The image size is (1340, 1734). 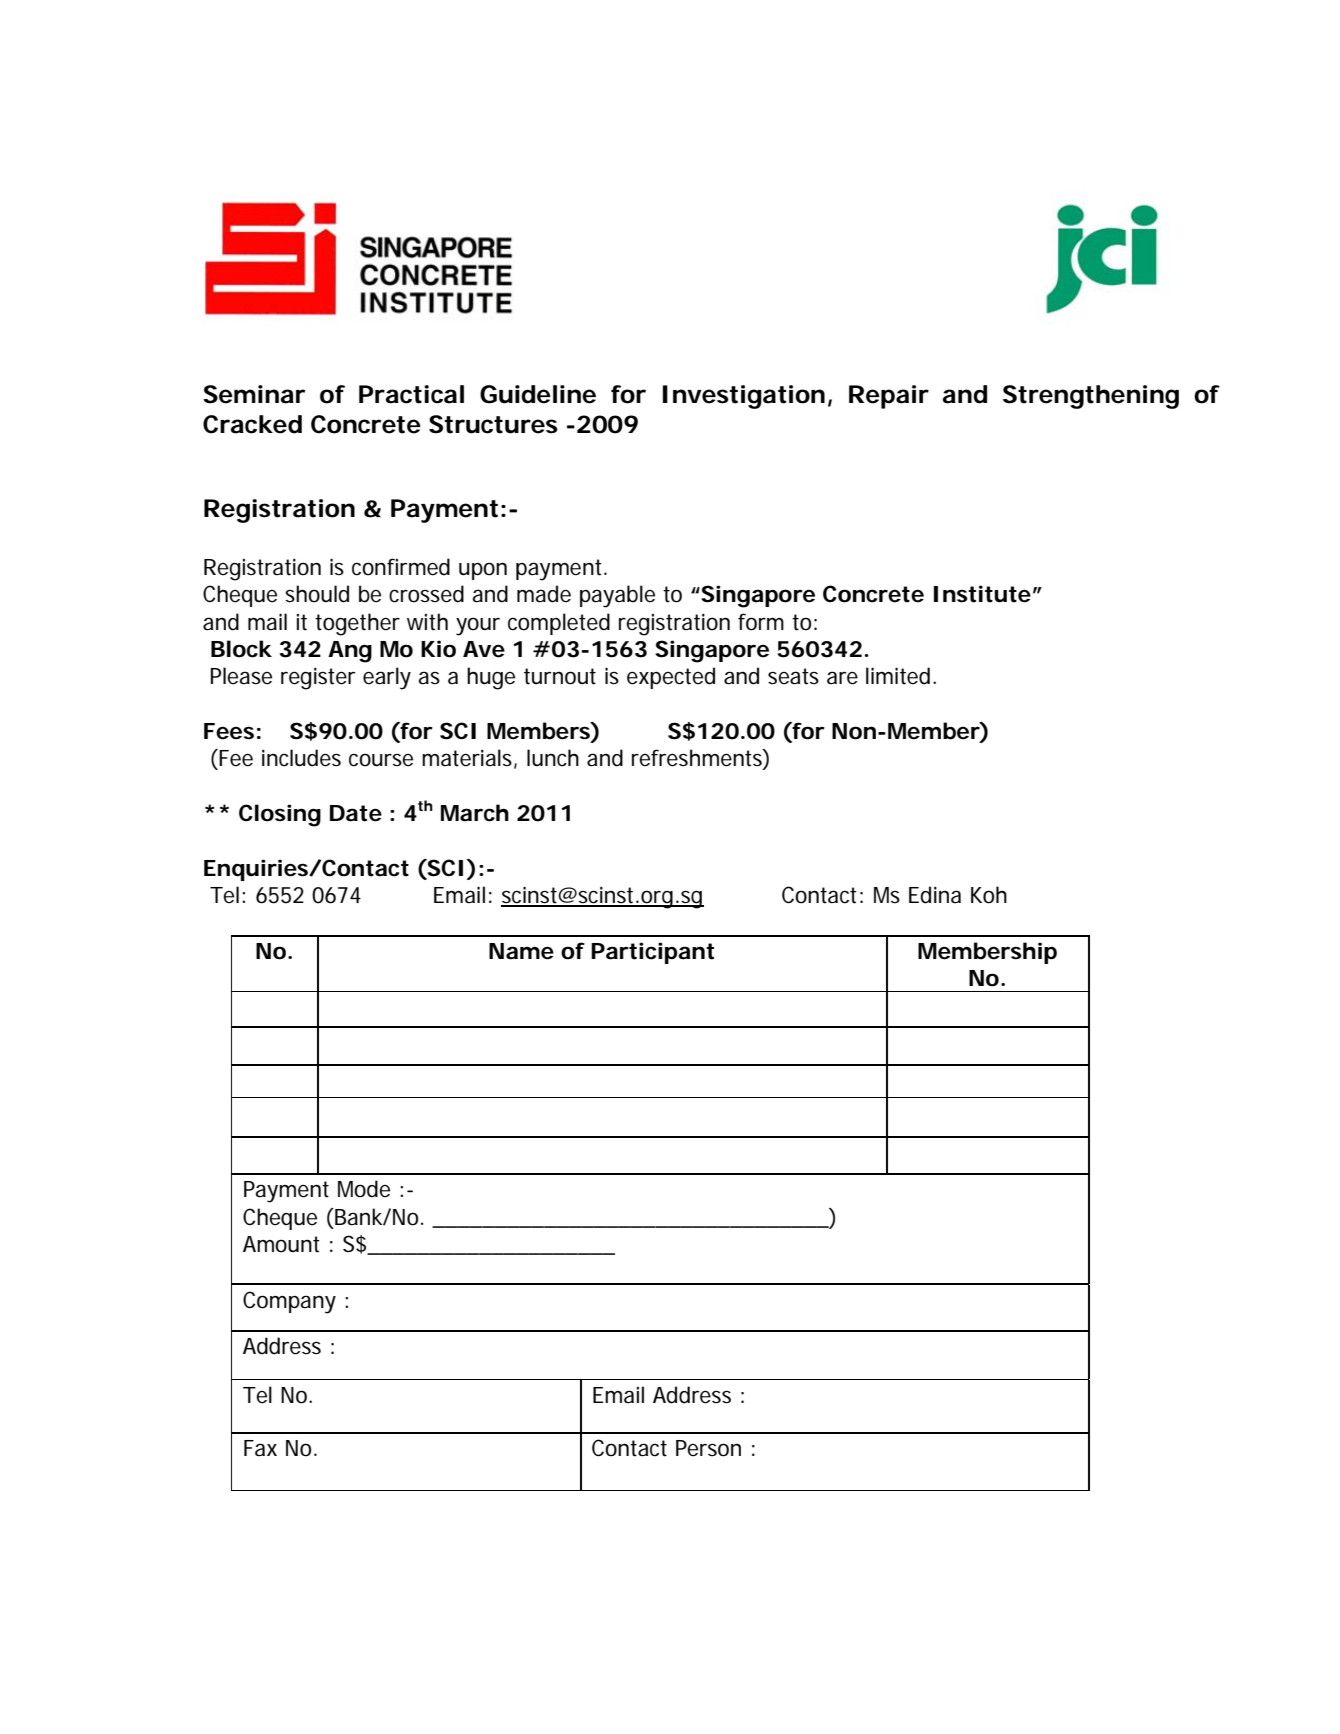 I want to click on Fax, so click(x=260, y=1448).
